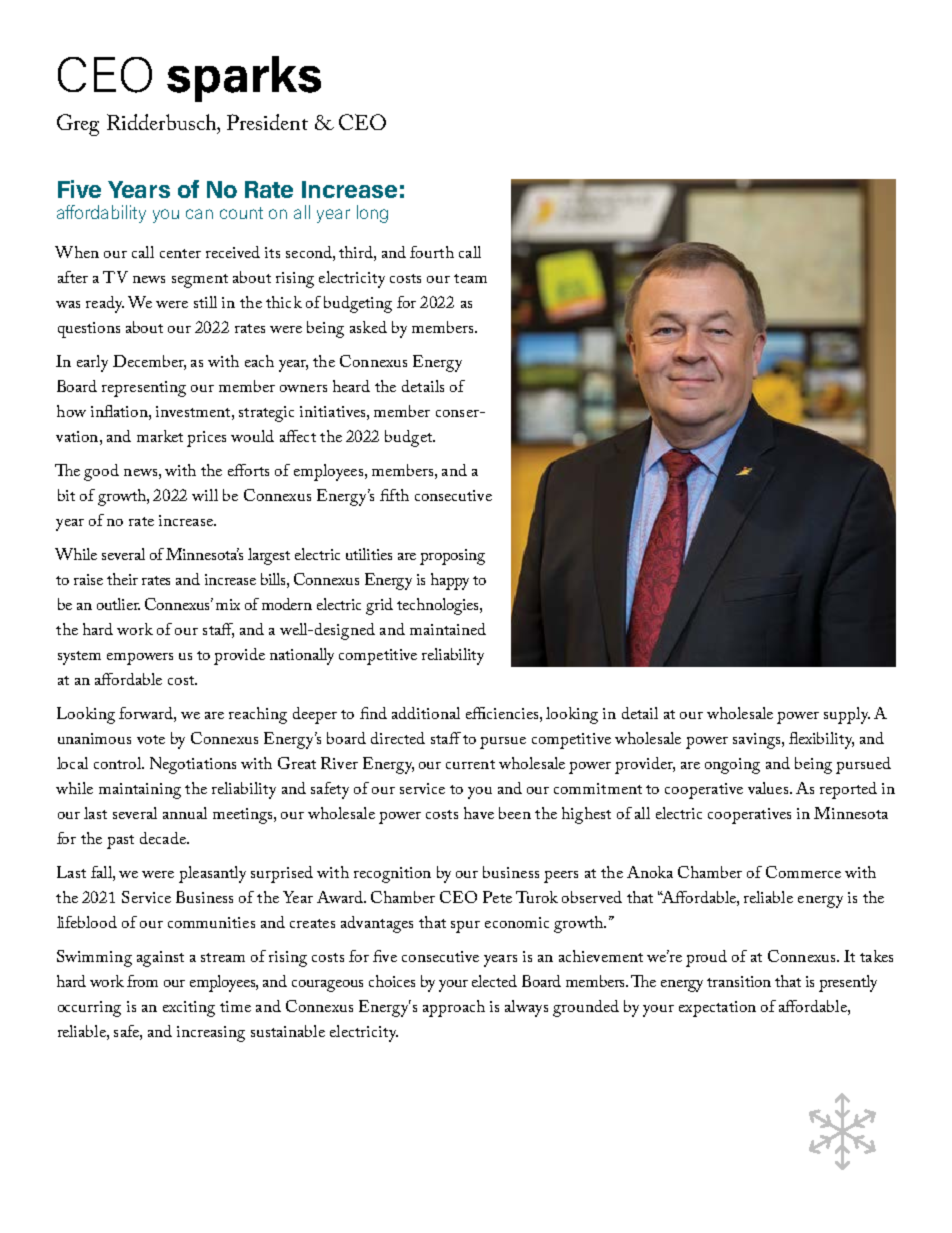 The height and width of the screenshot is (1233, 952). What do you see at coordinates (140, 791) in the screenshot?
I see `maintaining` at bounding box center [140, 791].
